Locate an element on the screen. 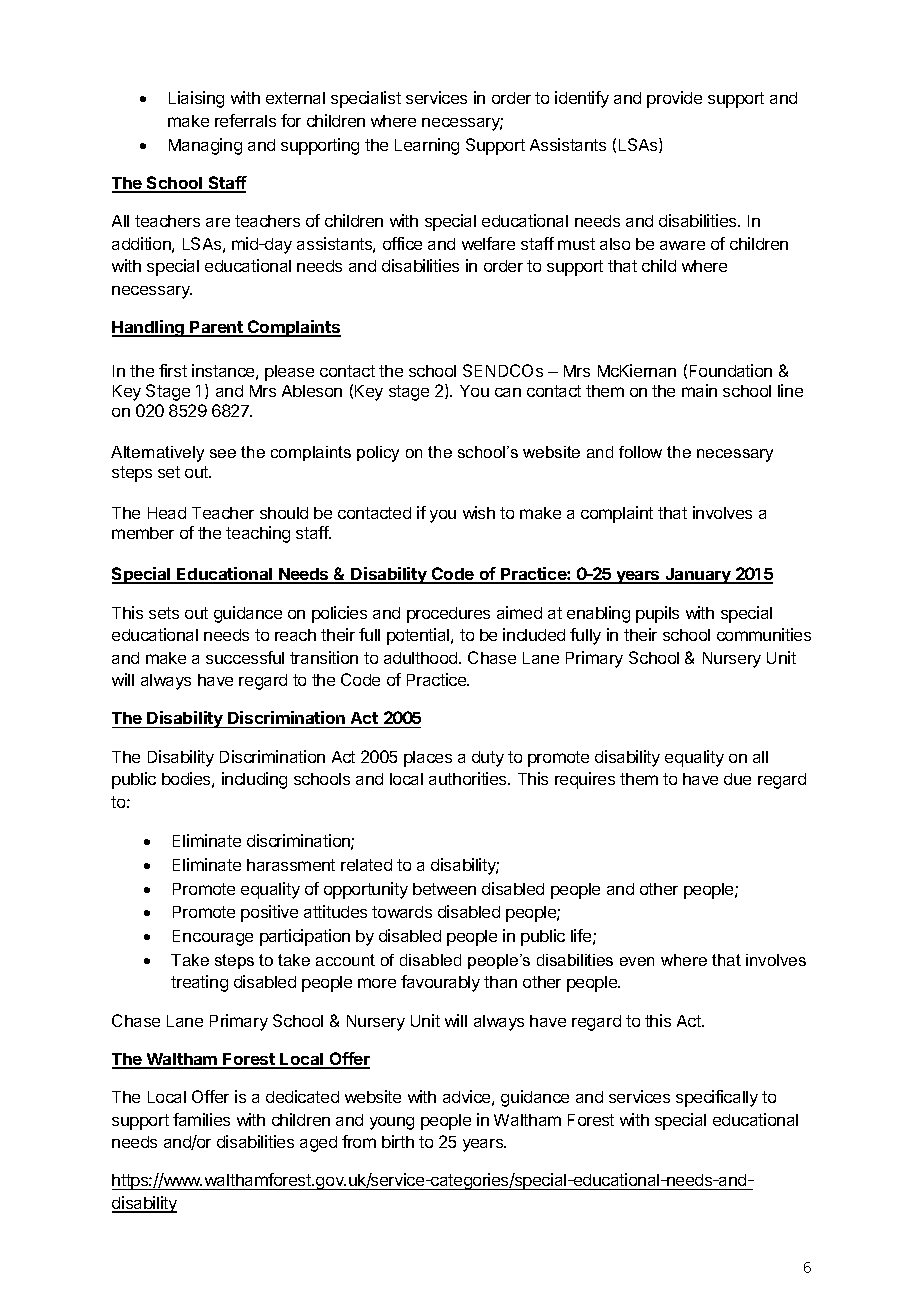 The width and height of the screenshot is (924, 1308). families is located at coordinates (201, 1119).
